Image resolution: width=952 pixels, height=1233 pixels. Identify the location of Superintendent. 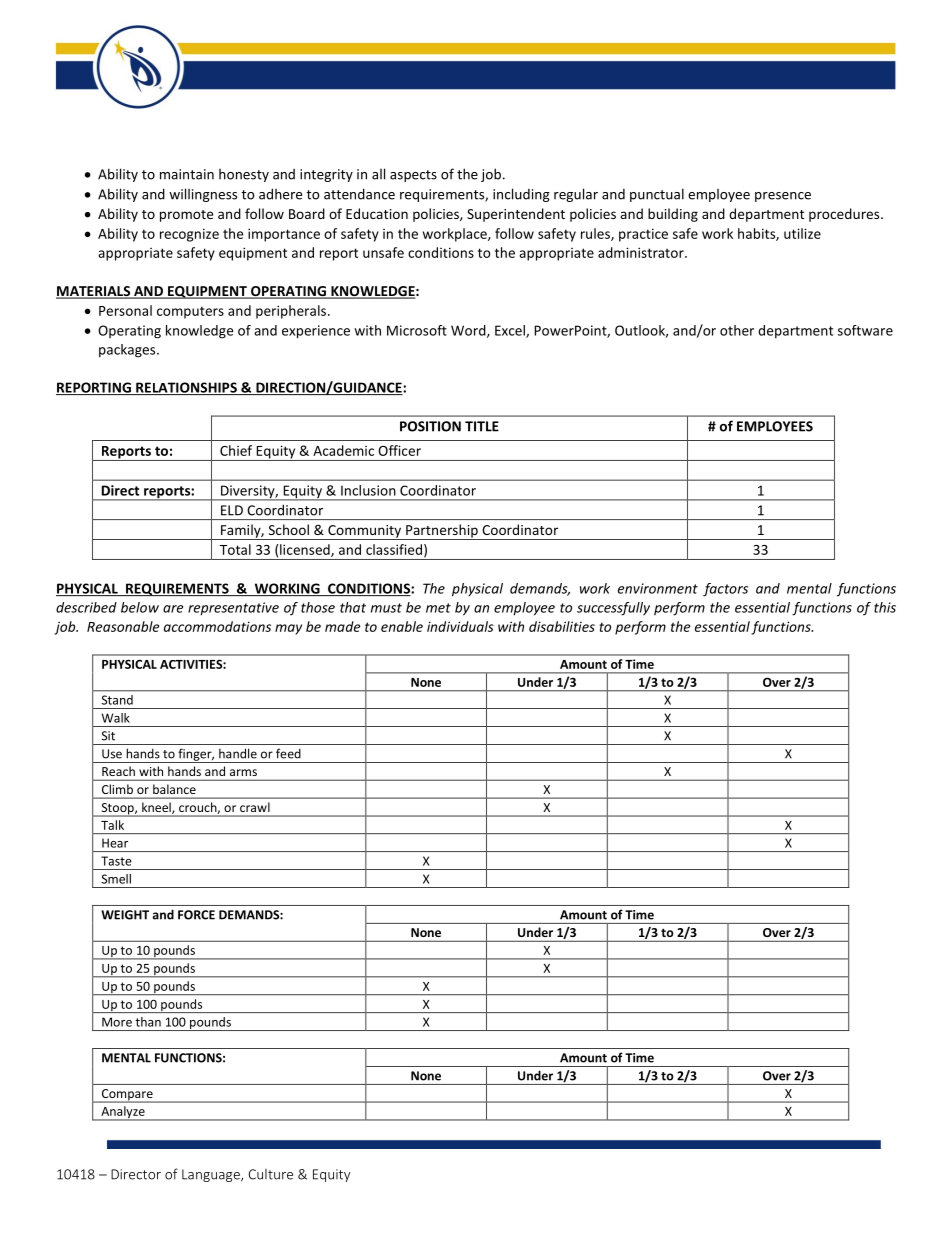
(516, 215).
